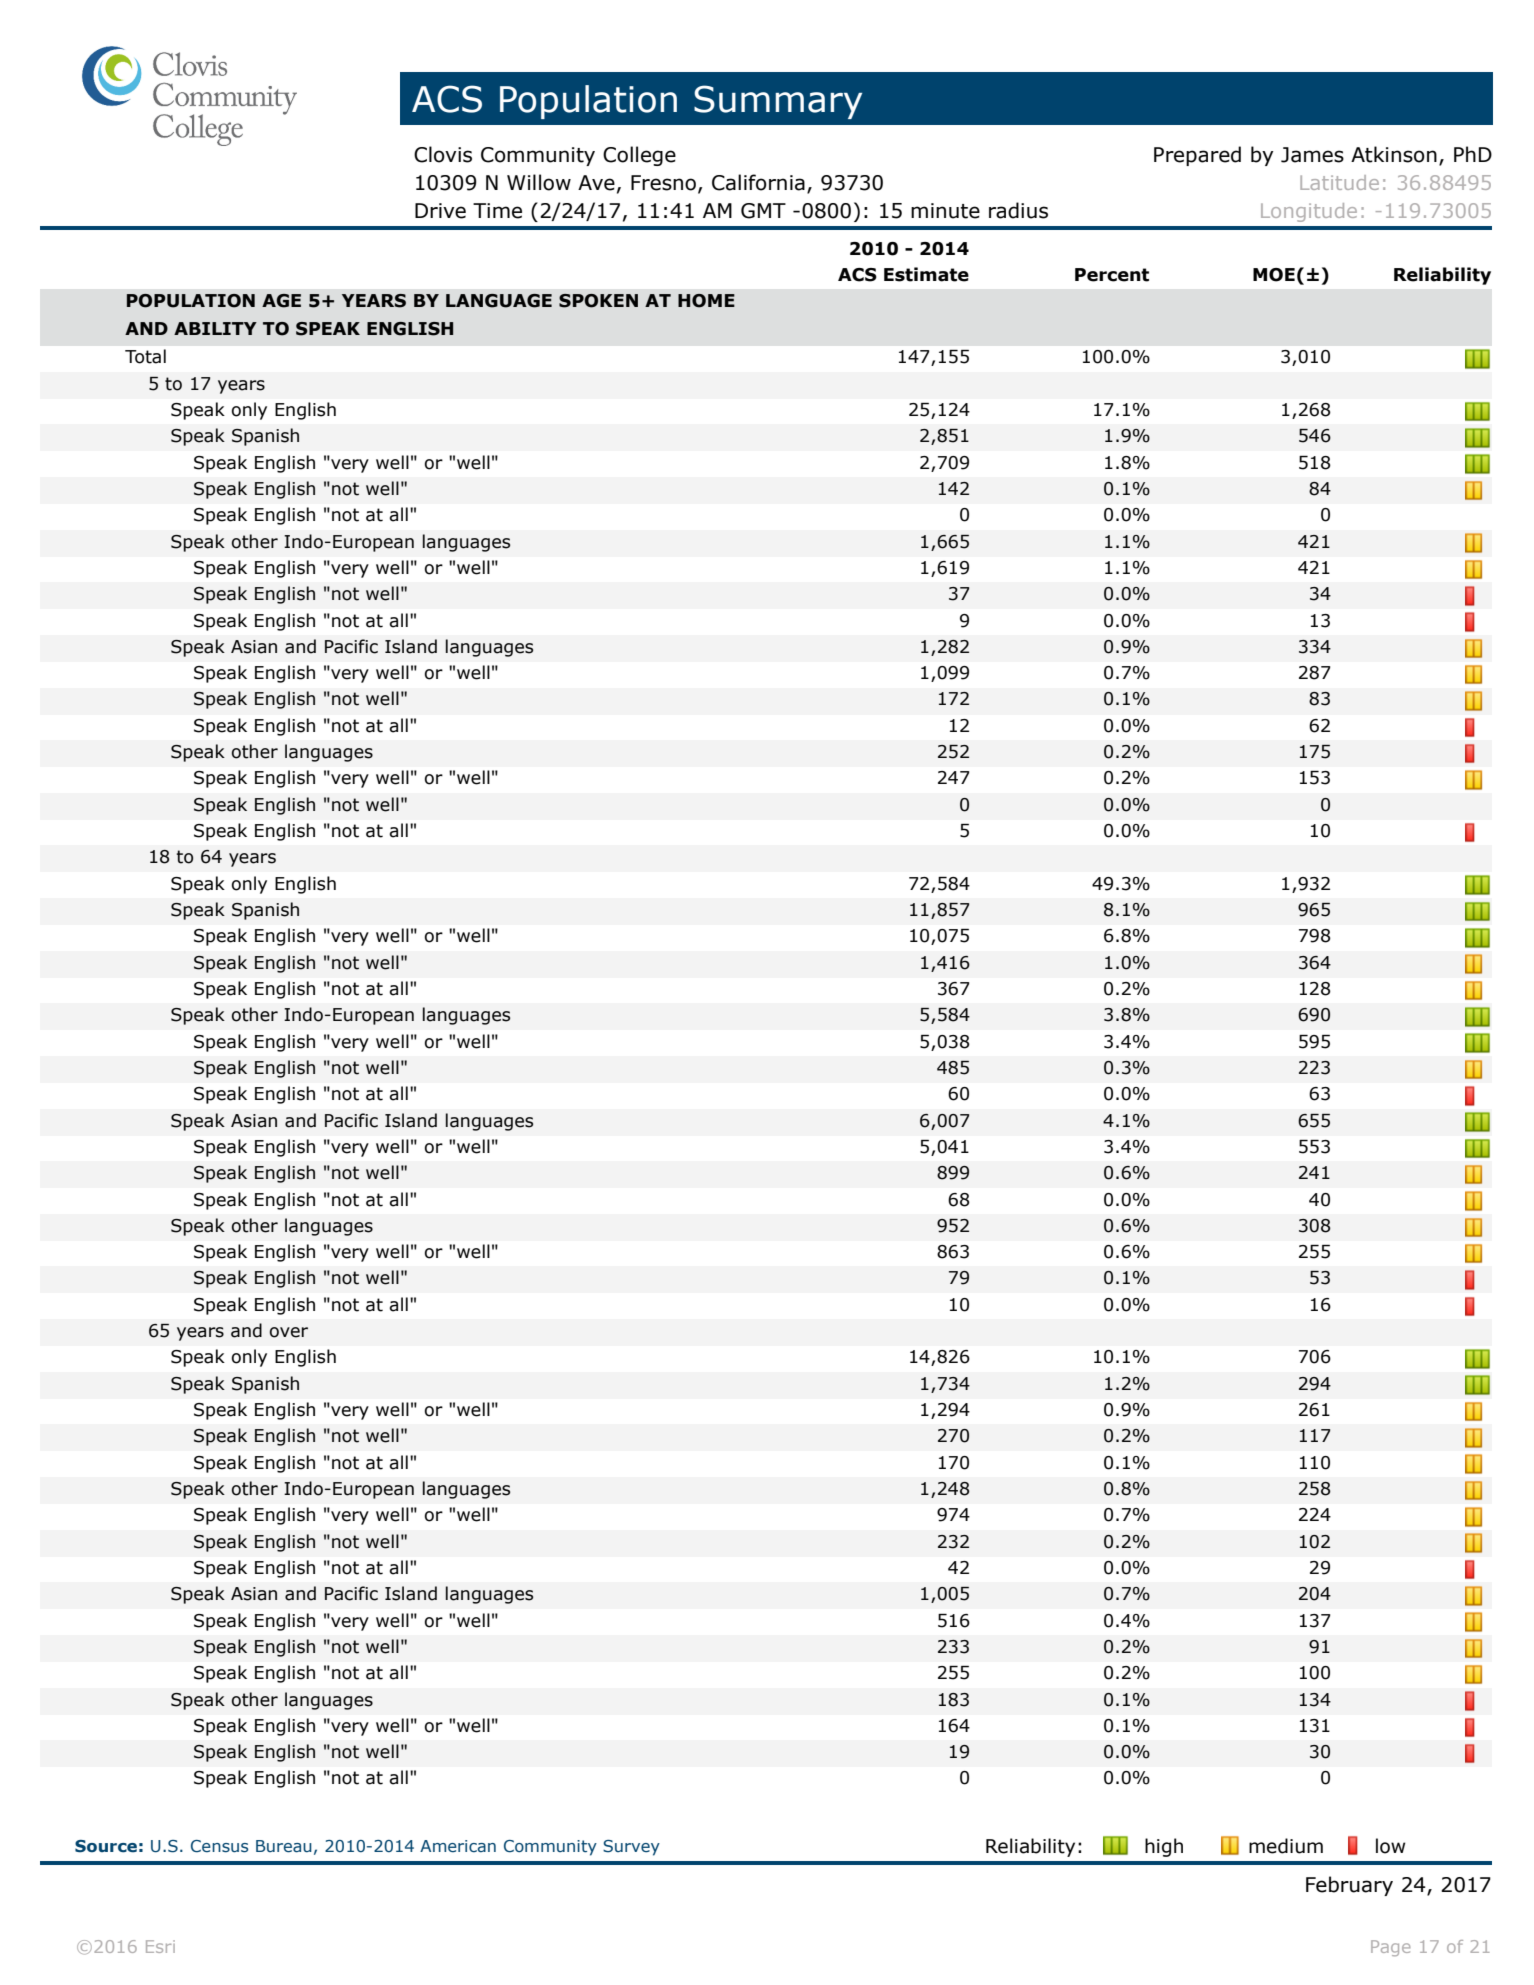 The image size is (1534, 1985). I want to click on Total, so click(145, 356).
